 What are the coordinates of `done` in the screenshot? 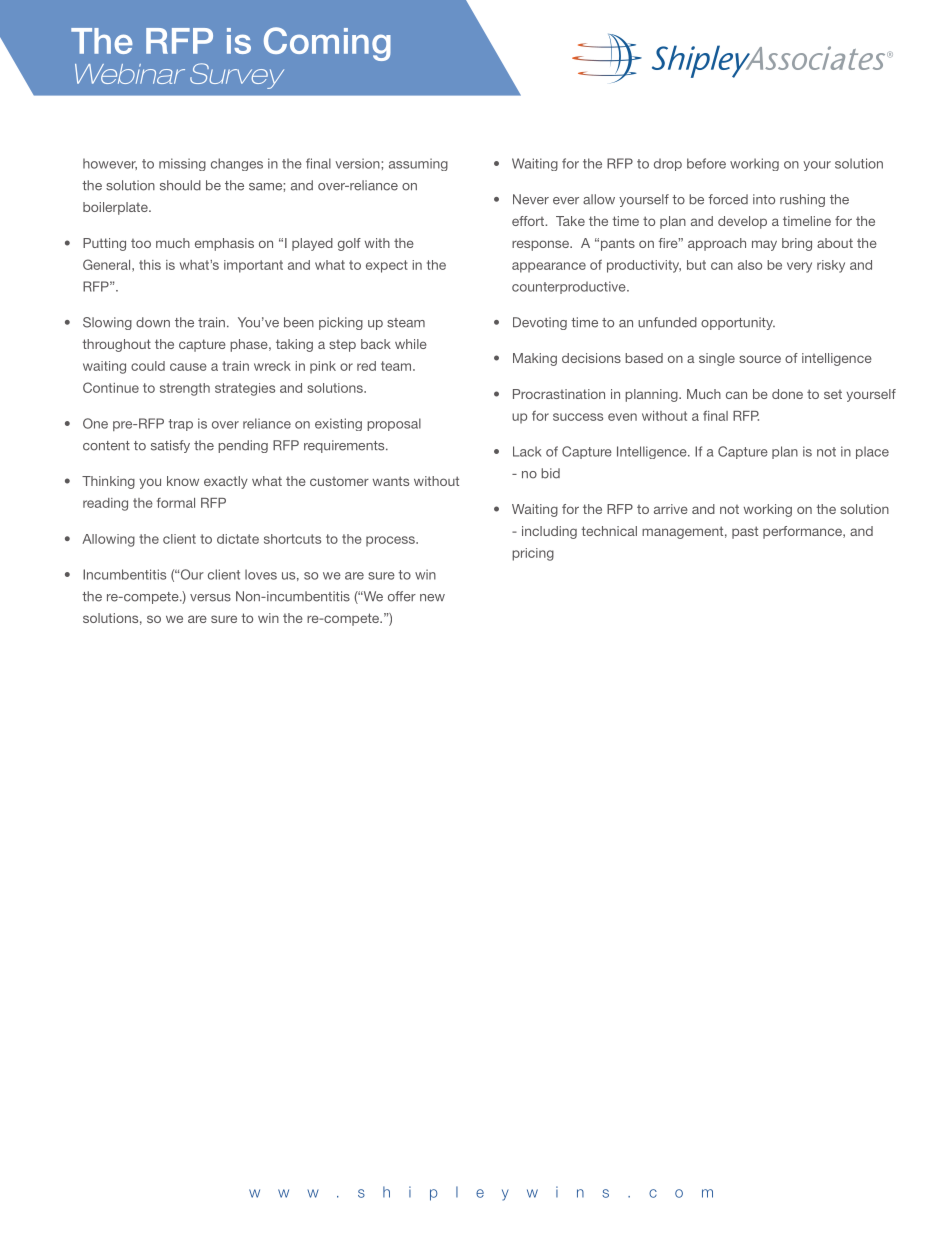 It's located at (787, 394).
